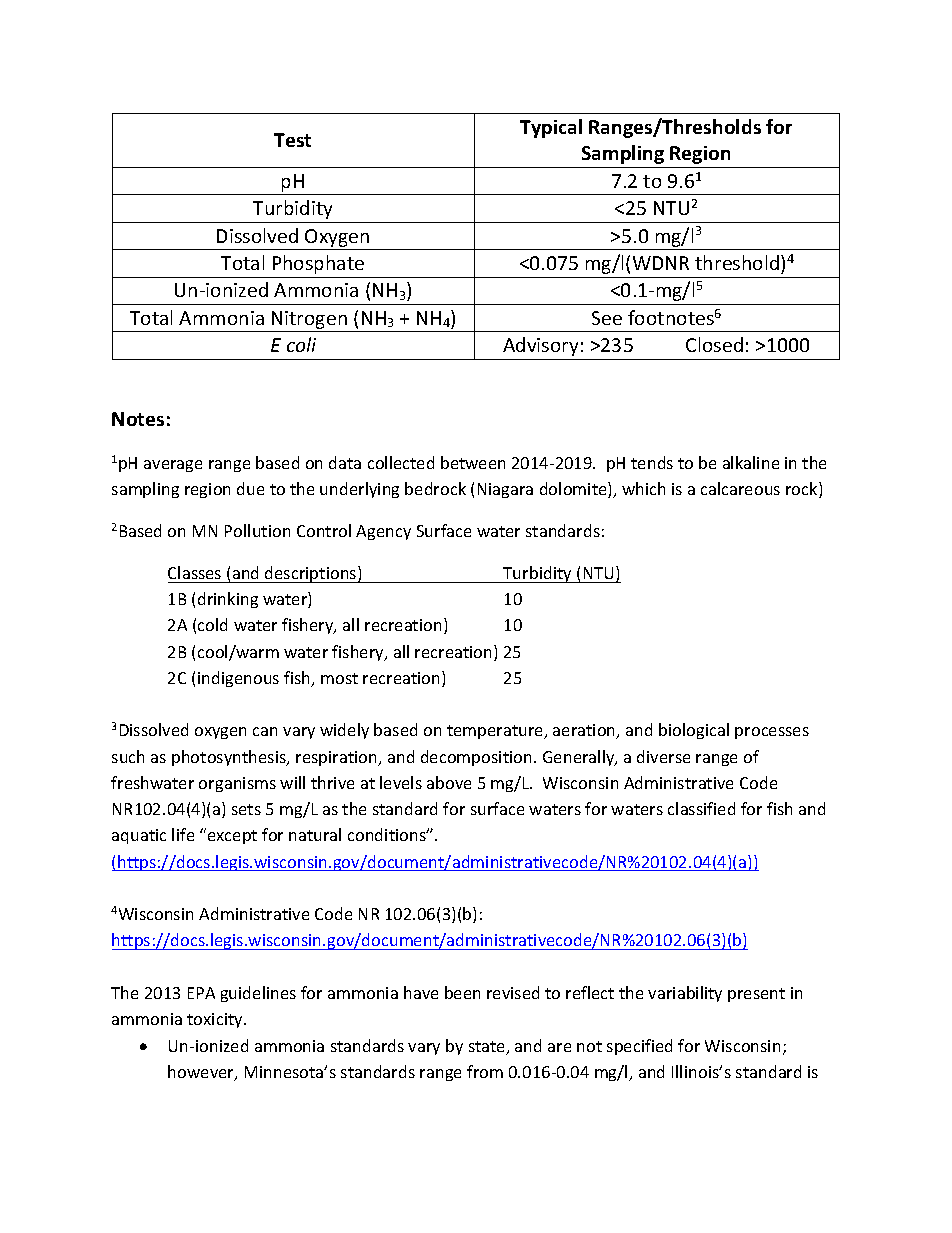  What do you see at coordinates (551, 128) in the screenshot?
I see `Typical` at bounding box center [551, 128].
